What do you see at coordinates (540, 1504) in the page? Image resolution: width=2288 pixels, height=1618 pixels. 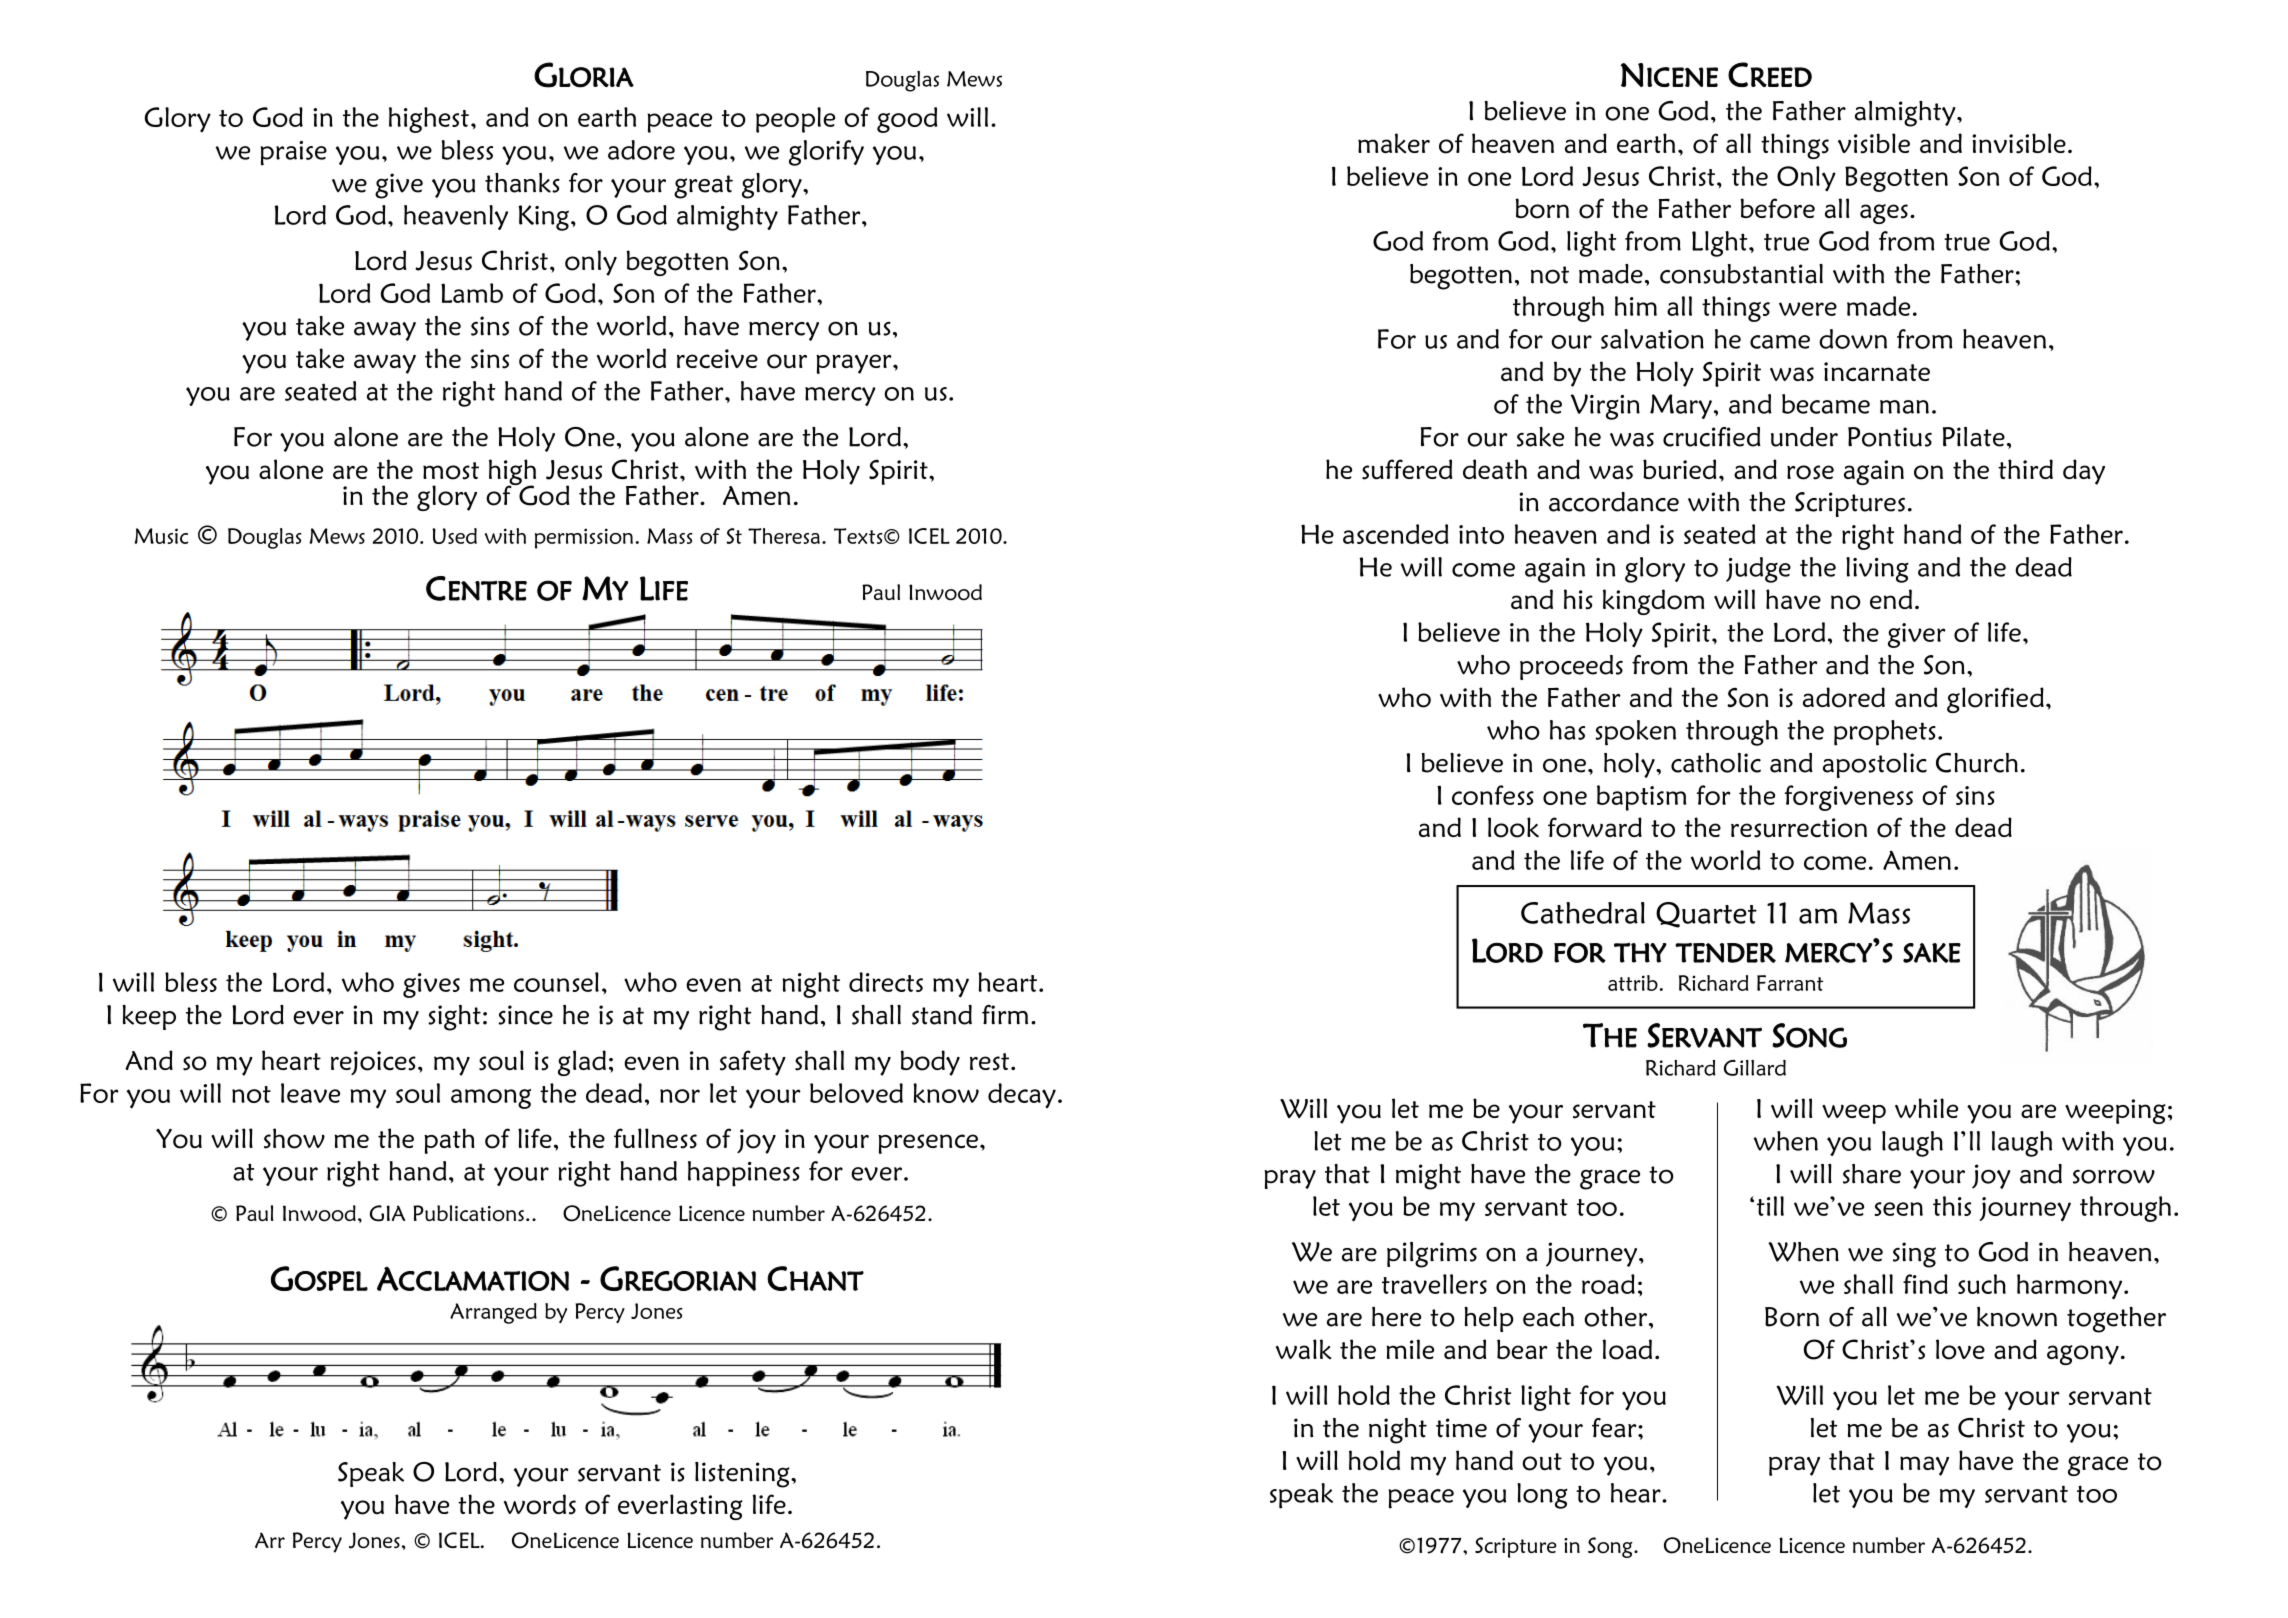 I see `words` at bounding box center [540, 1504].
